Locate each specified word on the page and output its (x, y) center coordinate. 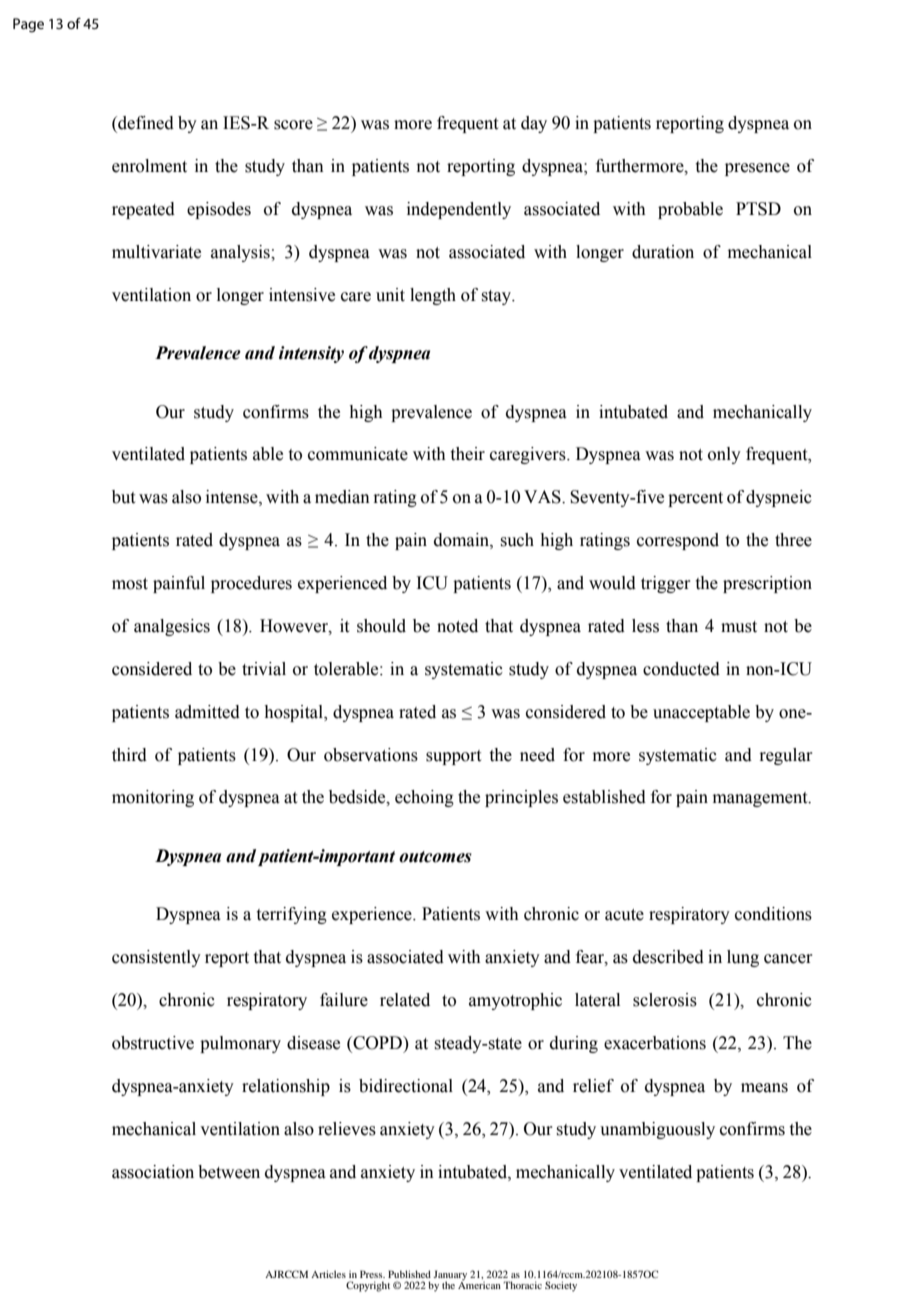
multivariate (156, 252)
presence (757, 169)
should (381, 626)
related (405, 1000)
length (433, 296)
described (668, 957)
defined (145, 124)
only (724, 455)
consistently (156, 958)
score (293, 125)
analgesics (172, 627)
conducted (681, 669)
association (153, 1172)
